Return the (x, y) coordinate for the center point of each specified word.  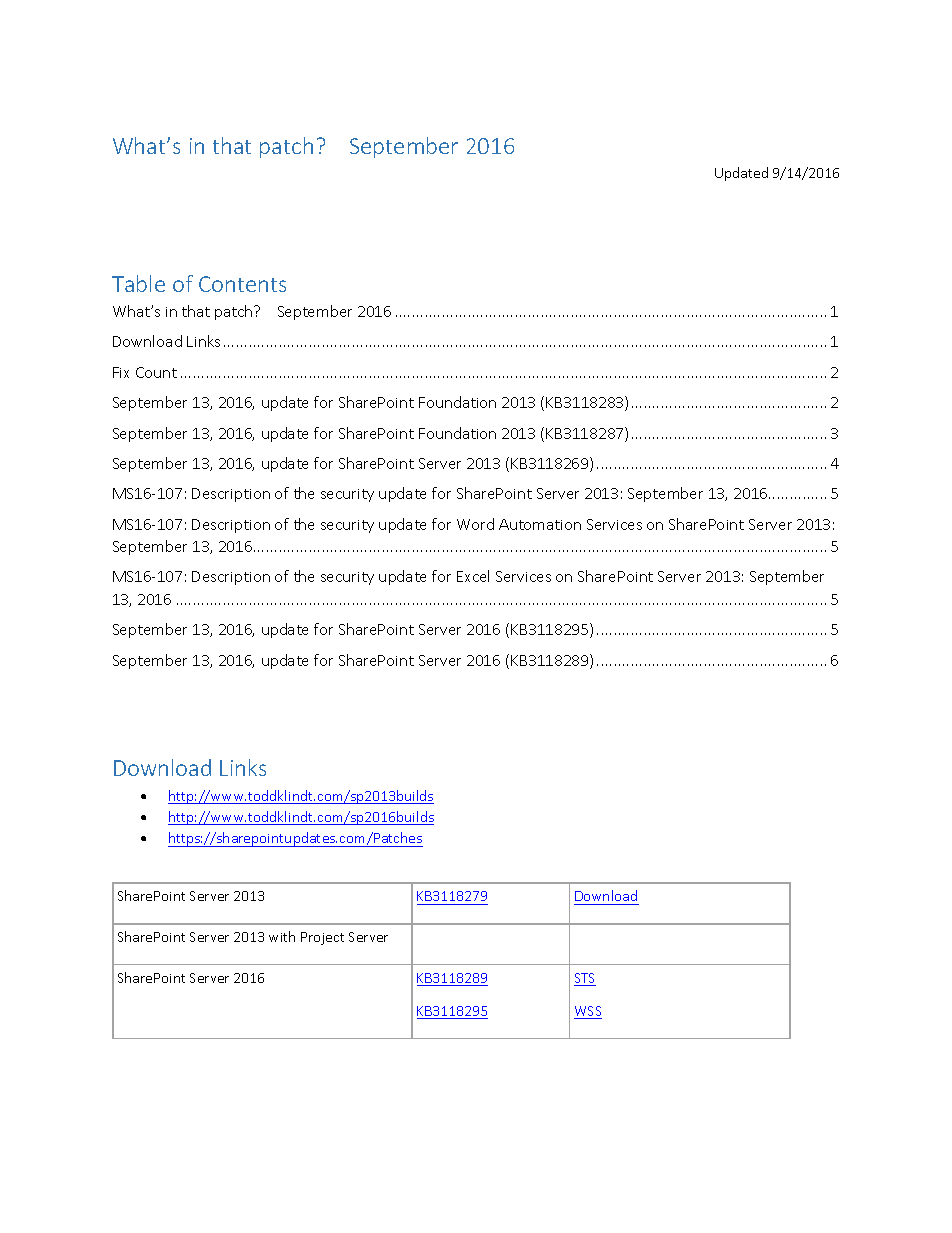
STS (585, 979)
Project (322, 938)
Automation (540, 524)
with (282, 936)
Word (475, 524)
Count (156, 372)
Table (138, 283)
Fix (121, 372)
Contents (242, 284)
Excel (473, 576)
